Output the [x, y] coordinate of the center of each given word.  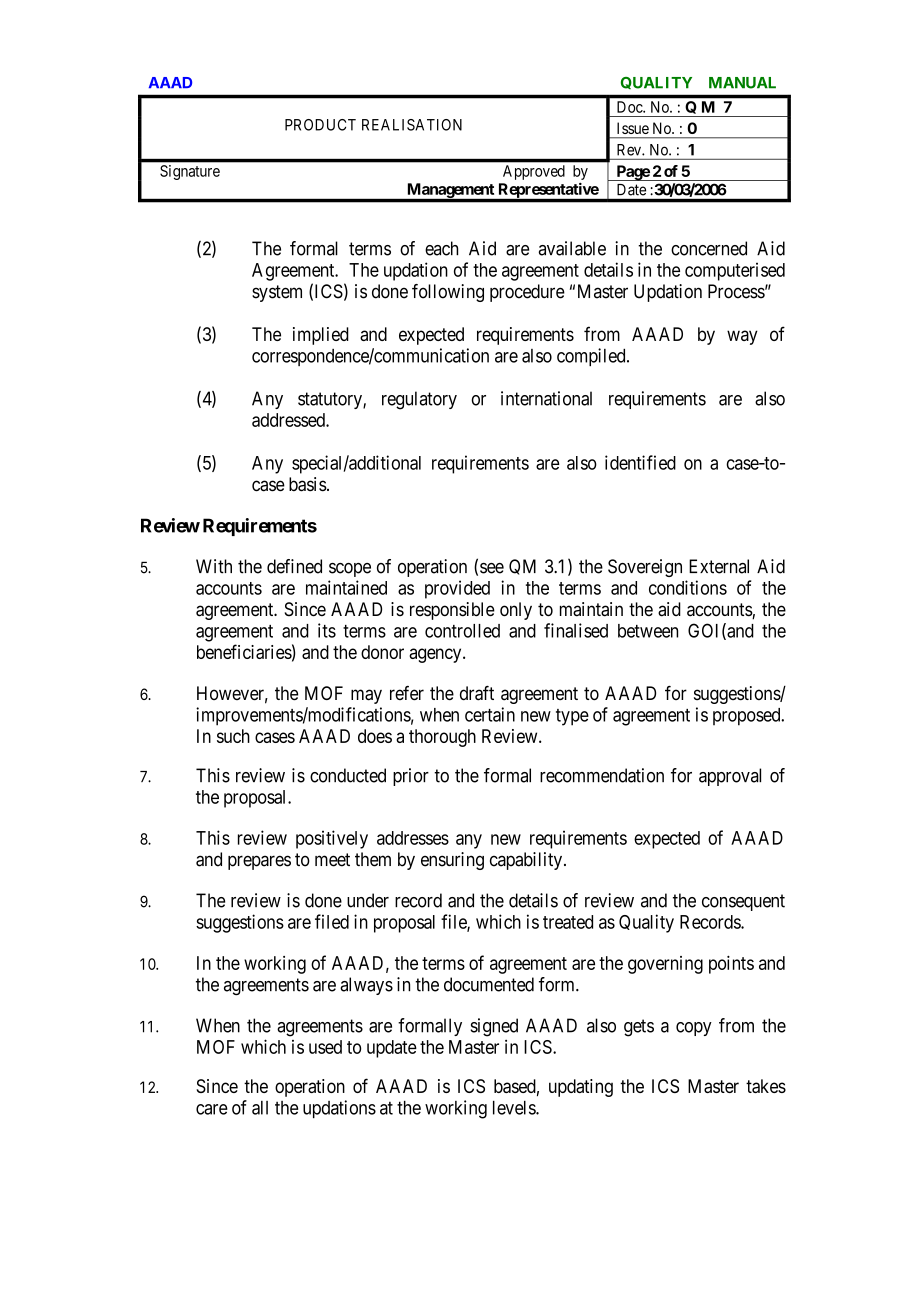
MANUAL [742, 83]
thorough [442, 738]
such [233, 736]
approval [730, 777]
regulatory [419, 400]
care [212, 1109]
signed [494, 1027]
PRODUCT [320, 125]
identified [640, 462]
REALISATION [412, 125]
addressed [289, 420]
